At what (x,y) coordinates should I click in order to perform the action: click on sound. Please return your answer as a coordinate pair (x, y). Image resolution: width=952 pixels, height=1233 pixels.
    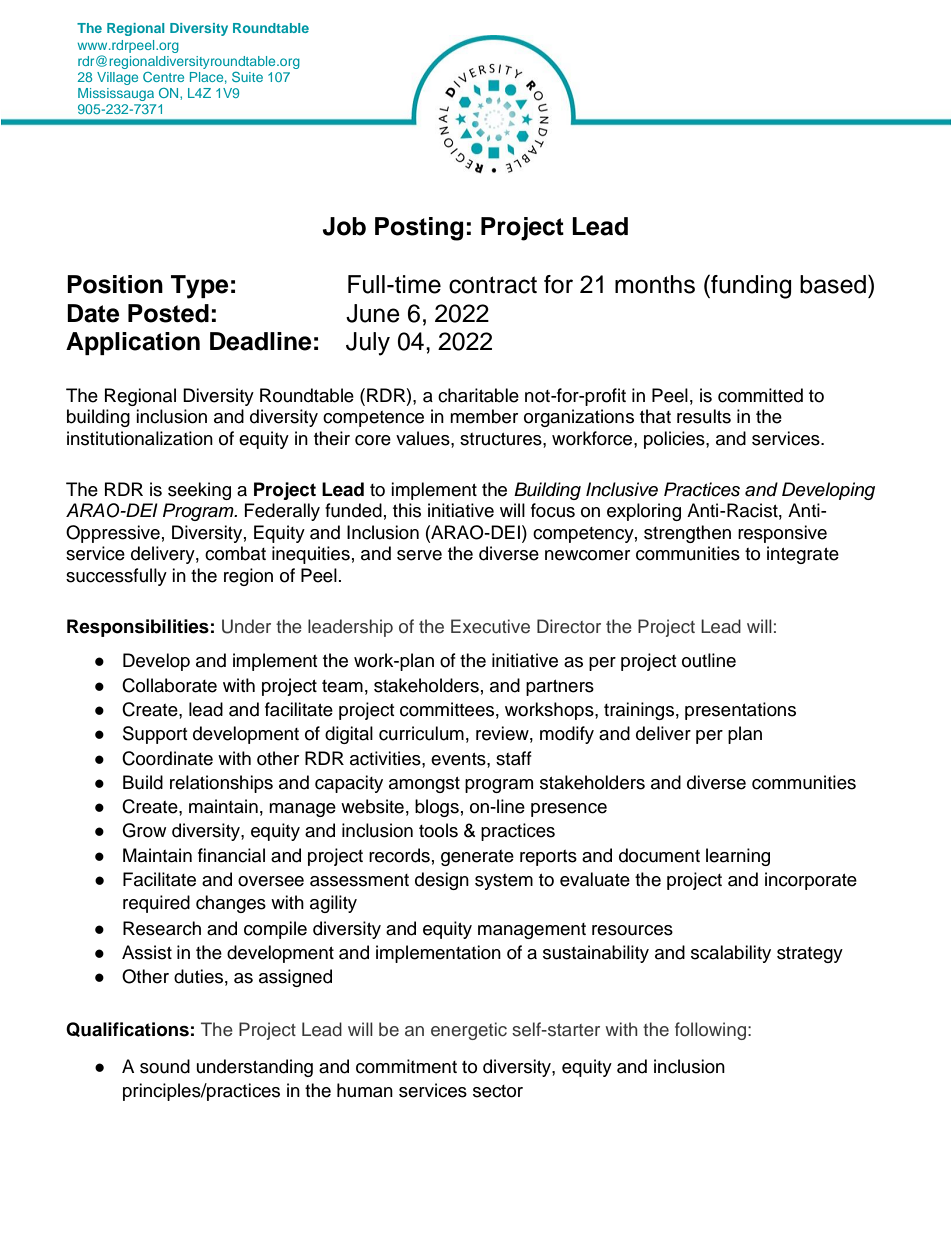
    Looking at the image, I should click on (165, 1066).
